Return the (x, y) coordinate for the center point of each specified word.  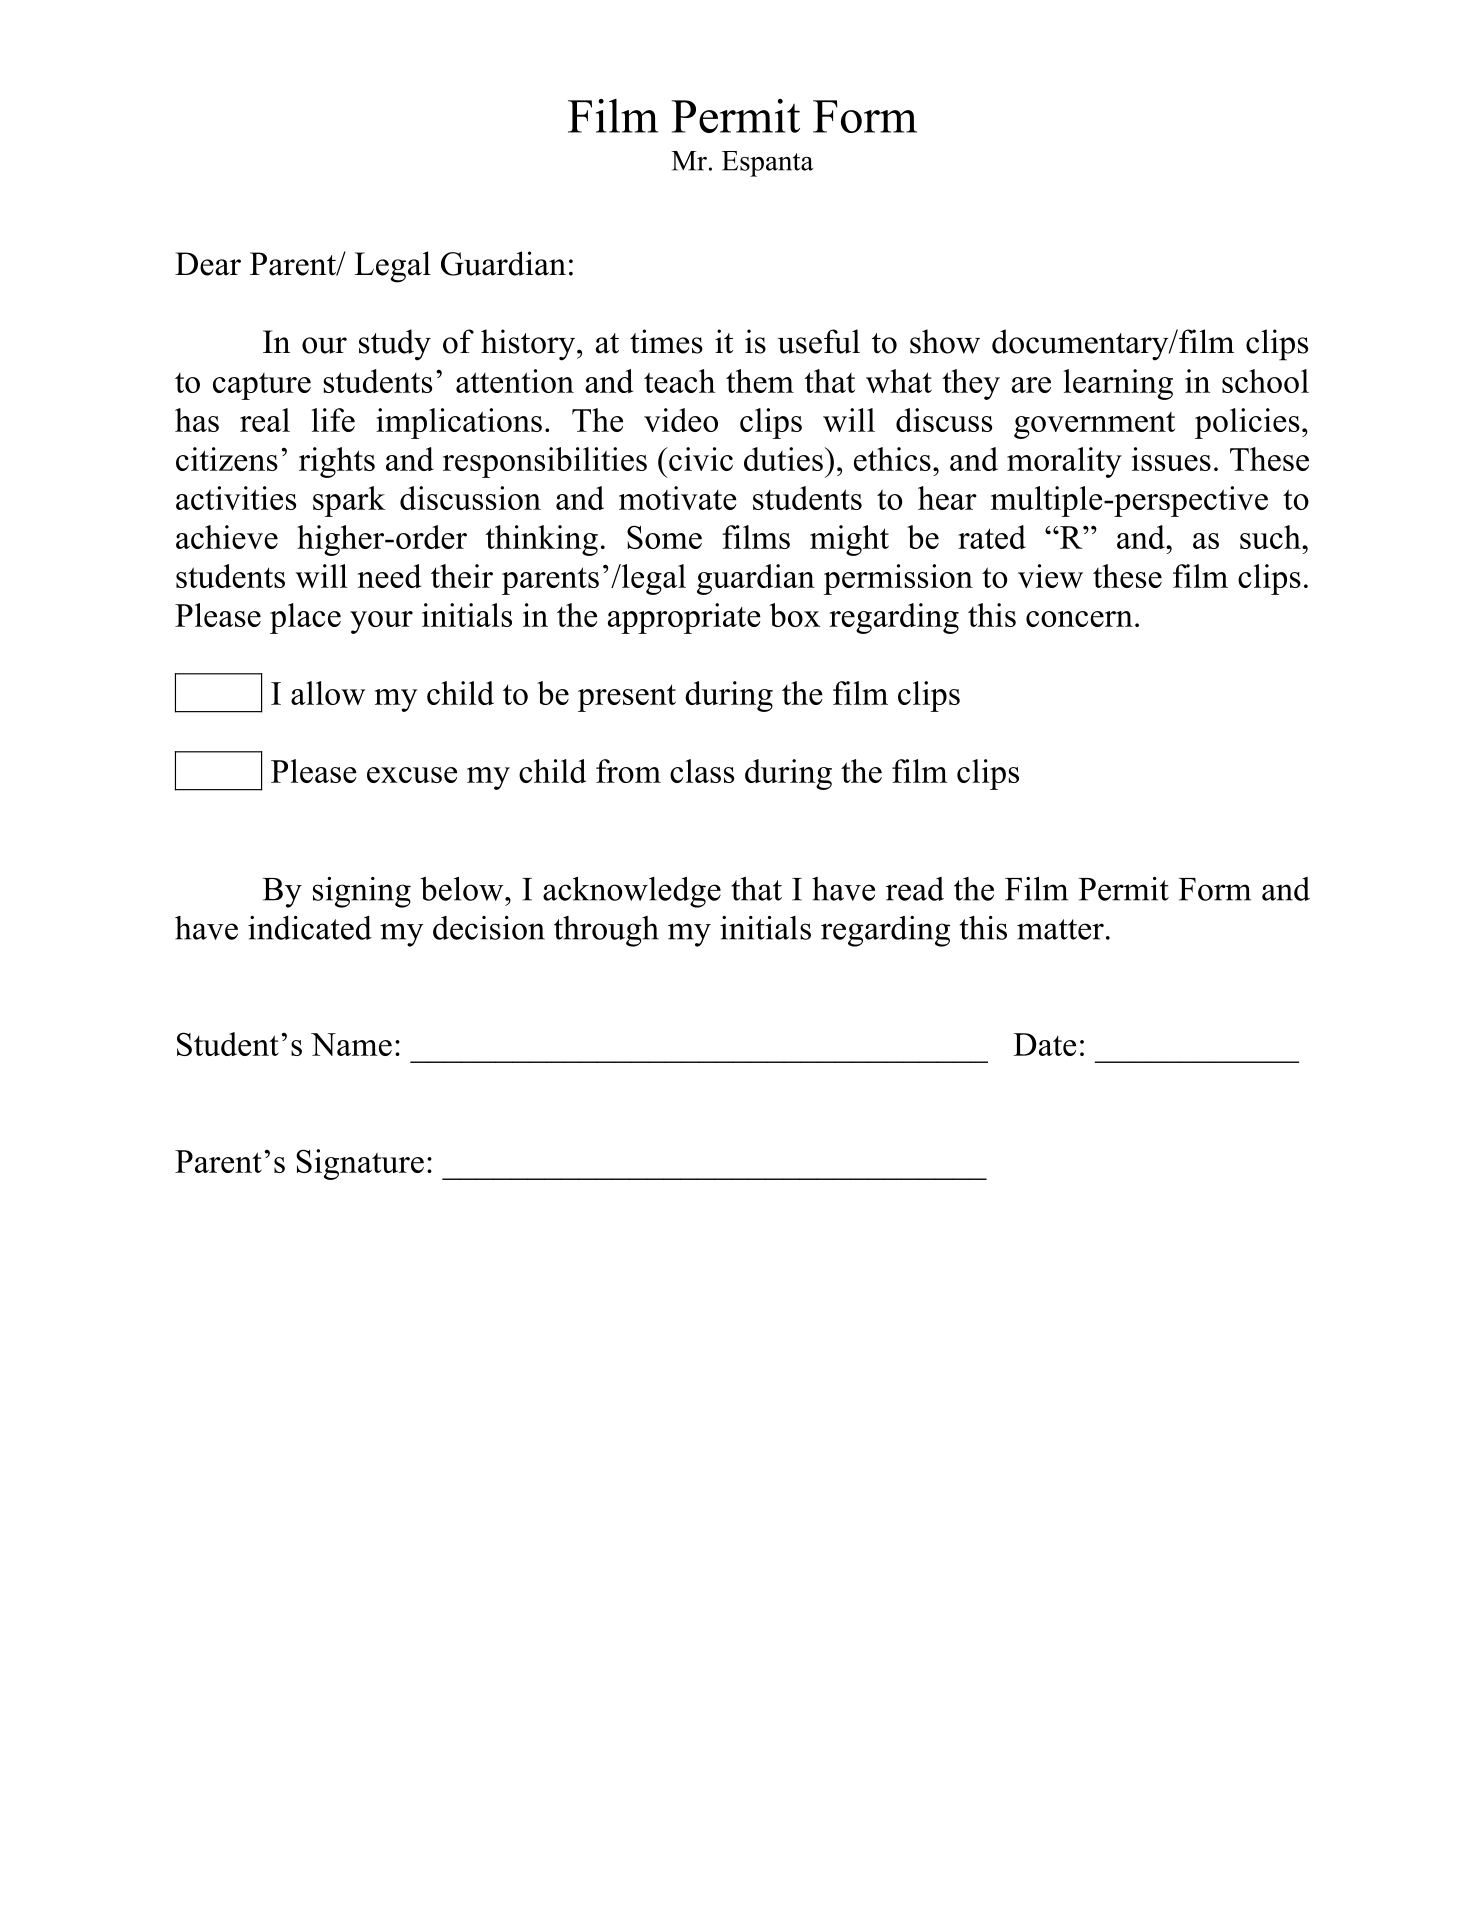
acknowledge (632, 892)
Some (664, 537)
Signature (360, 1164)
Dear (208, 264)
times (666, 341)
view (1050, 576)
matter (1060, 929)
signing (362, 892)
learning (1118, 384)
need (389, 576)
